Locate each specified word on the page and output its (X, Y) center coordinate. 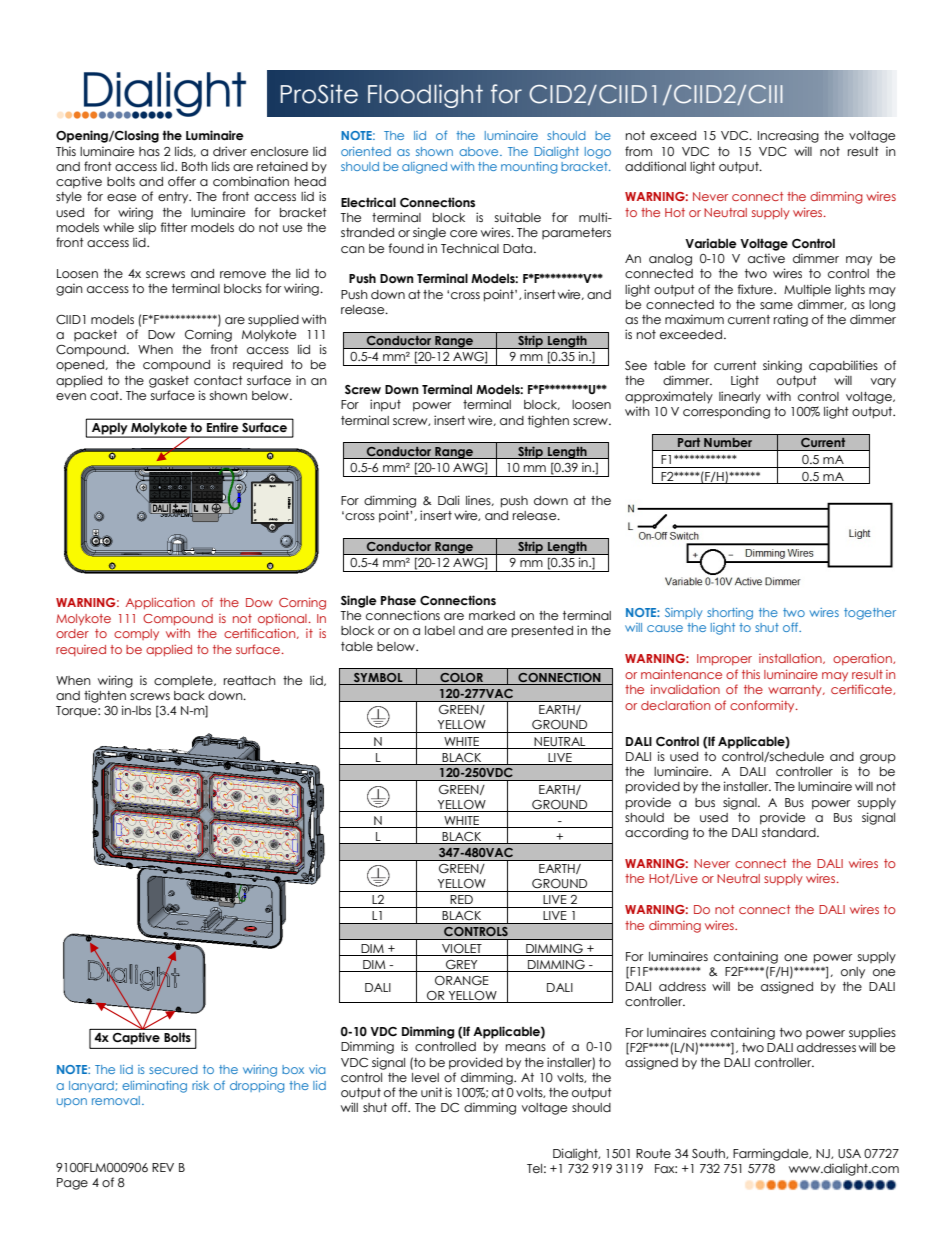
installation (791, 659)
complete (184, 681)
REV (163, 1167)
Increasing (788, 136)
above (480, 151)
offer (182, 181)
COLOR (461, 679)
